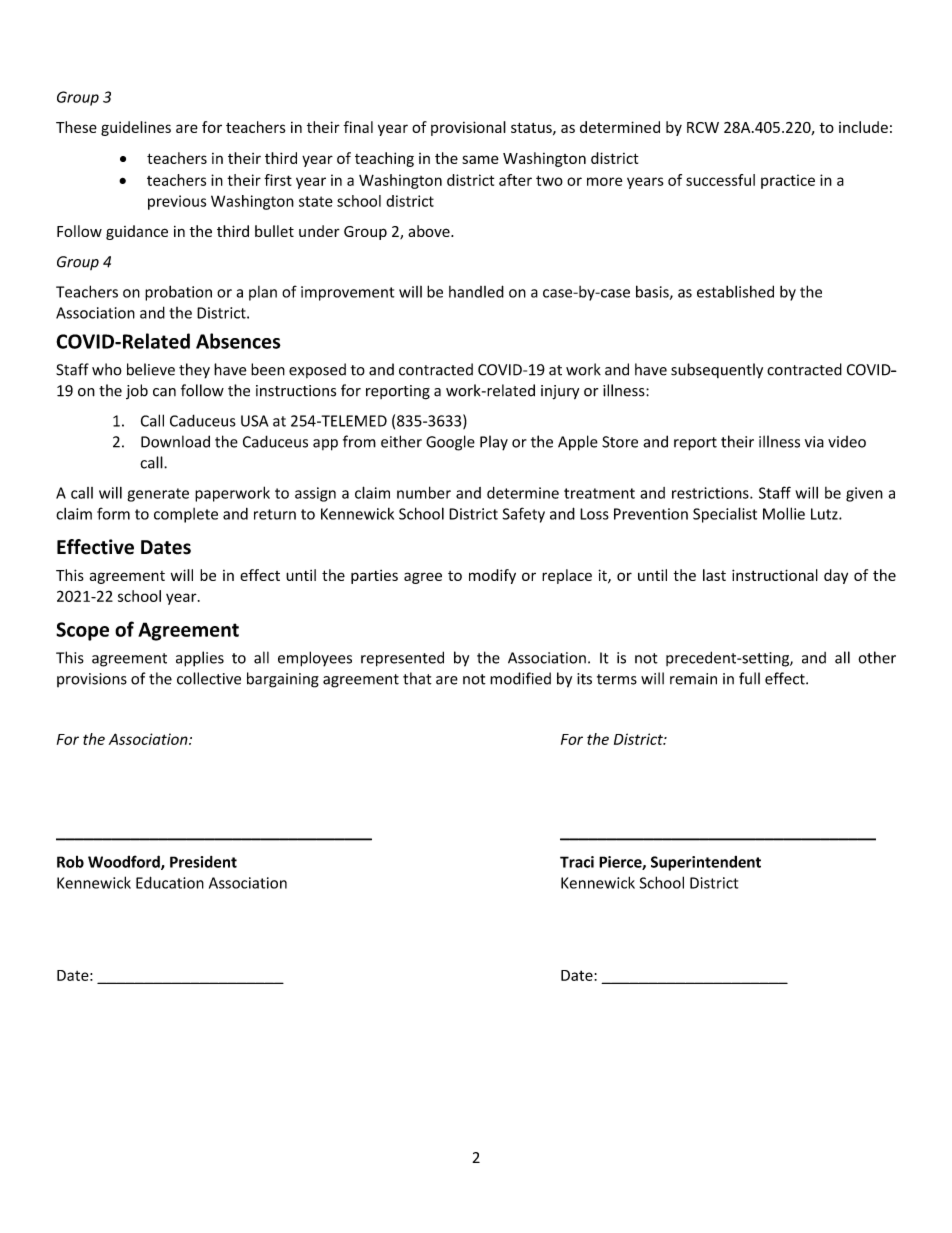 This page has width=952, height=1233. I want to click on modified, so click(520, 678).
